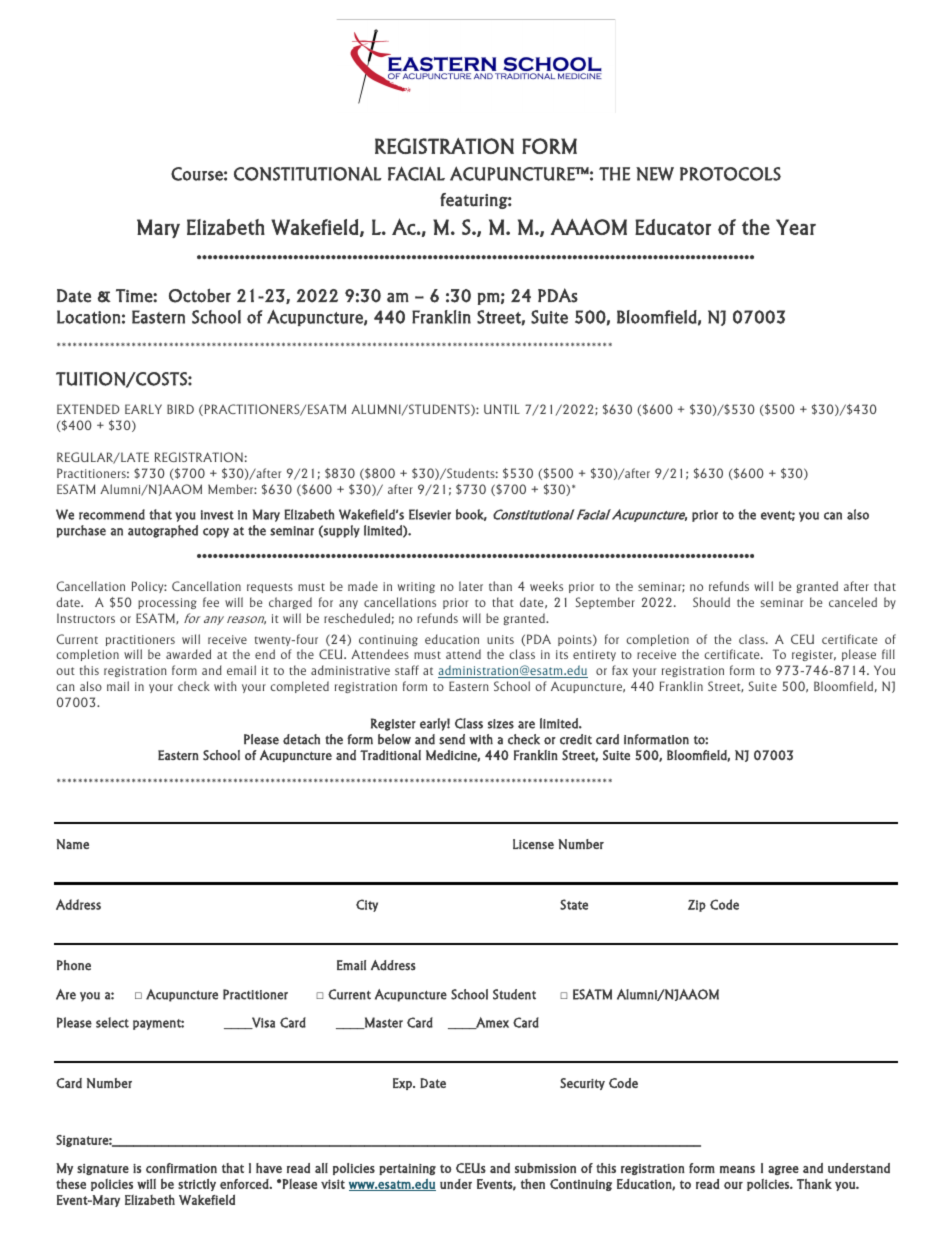 This screenshot has height=1233, width=952. I want to click on awarded, so click(188, 654).
